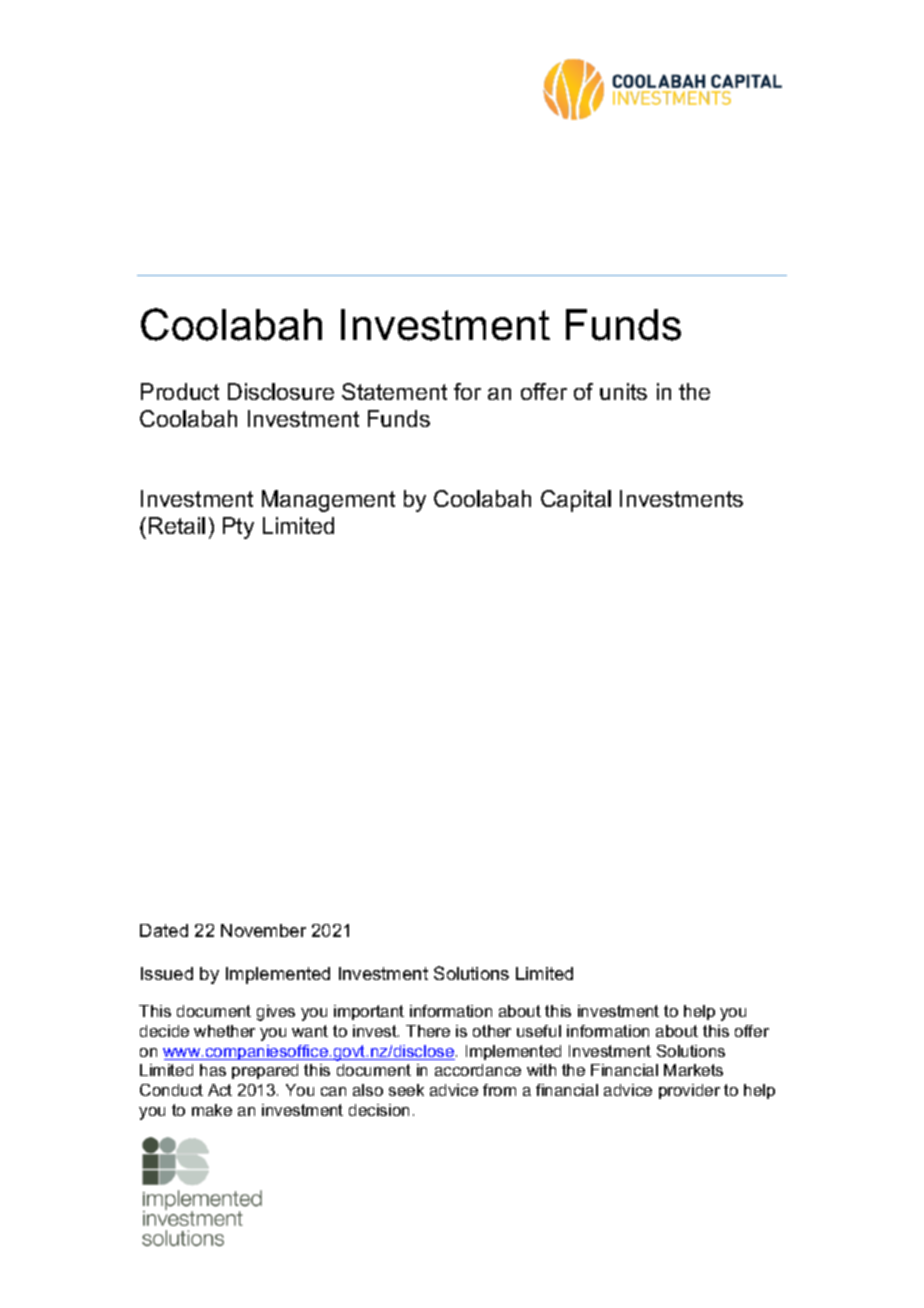  What do you see at coordinates (369, 1012) in the screenshot?
I see `important` at bounding box center [369, 1012].
